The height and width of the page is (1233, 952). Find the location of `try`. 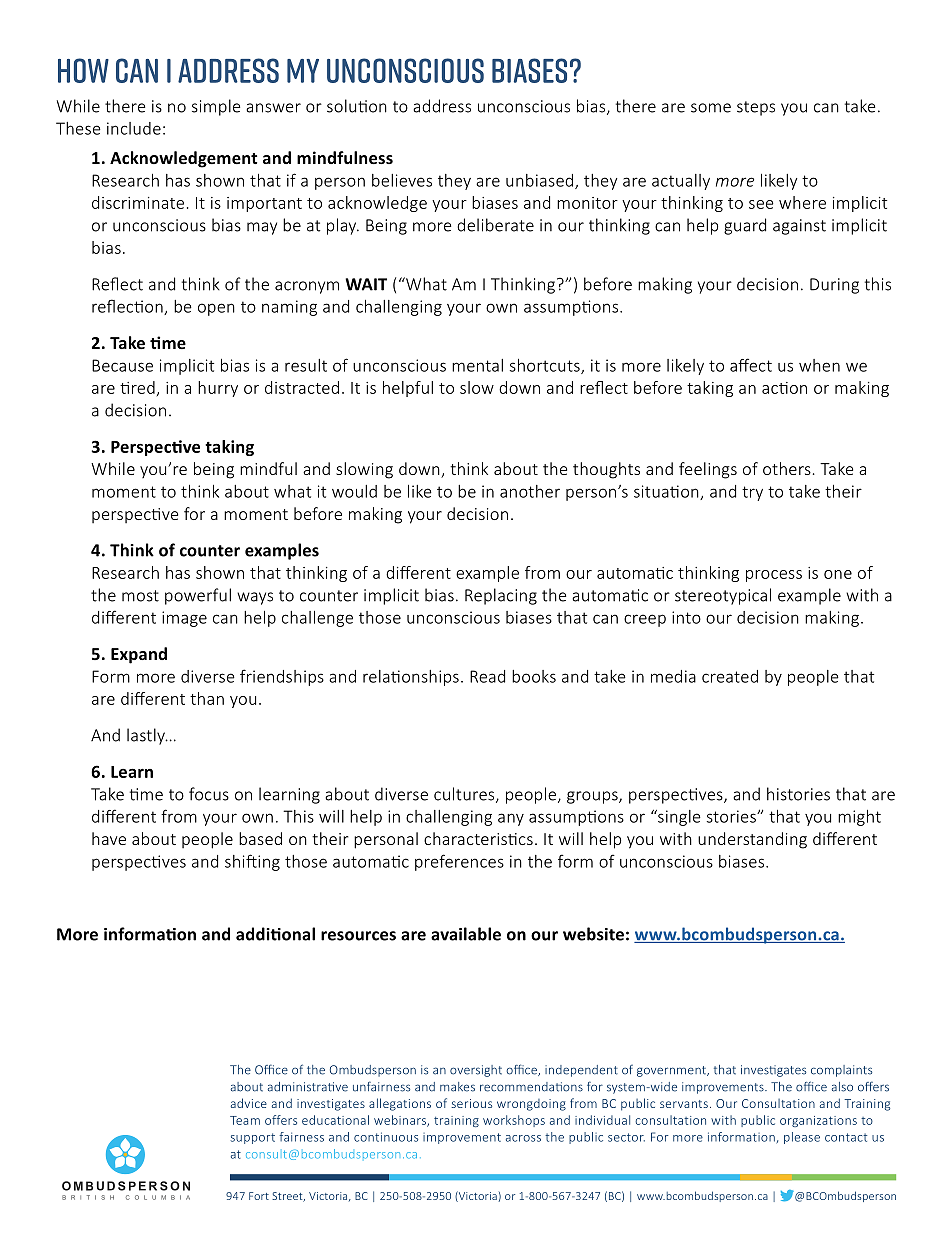

try is located at coordinates (752, 493).
